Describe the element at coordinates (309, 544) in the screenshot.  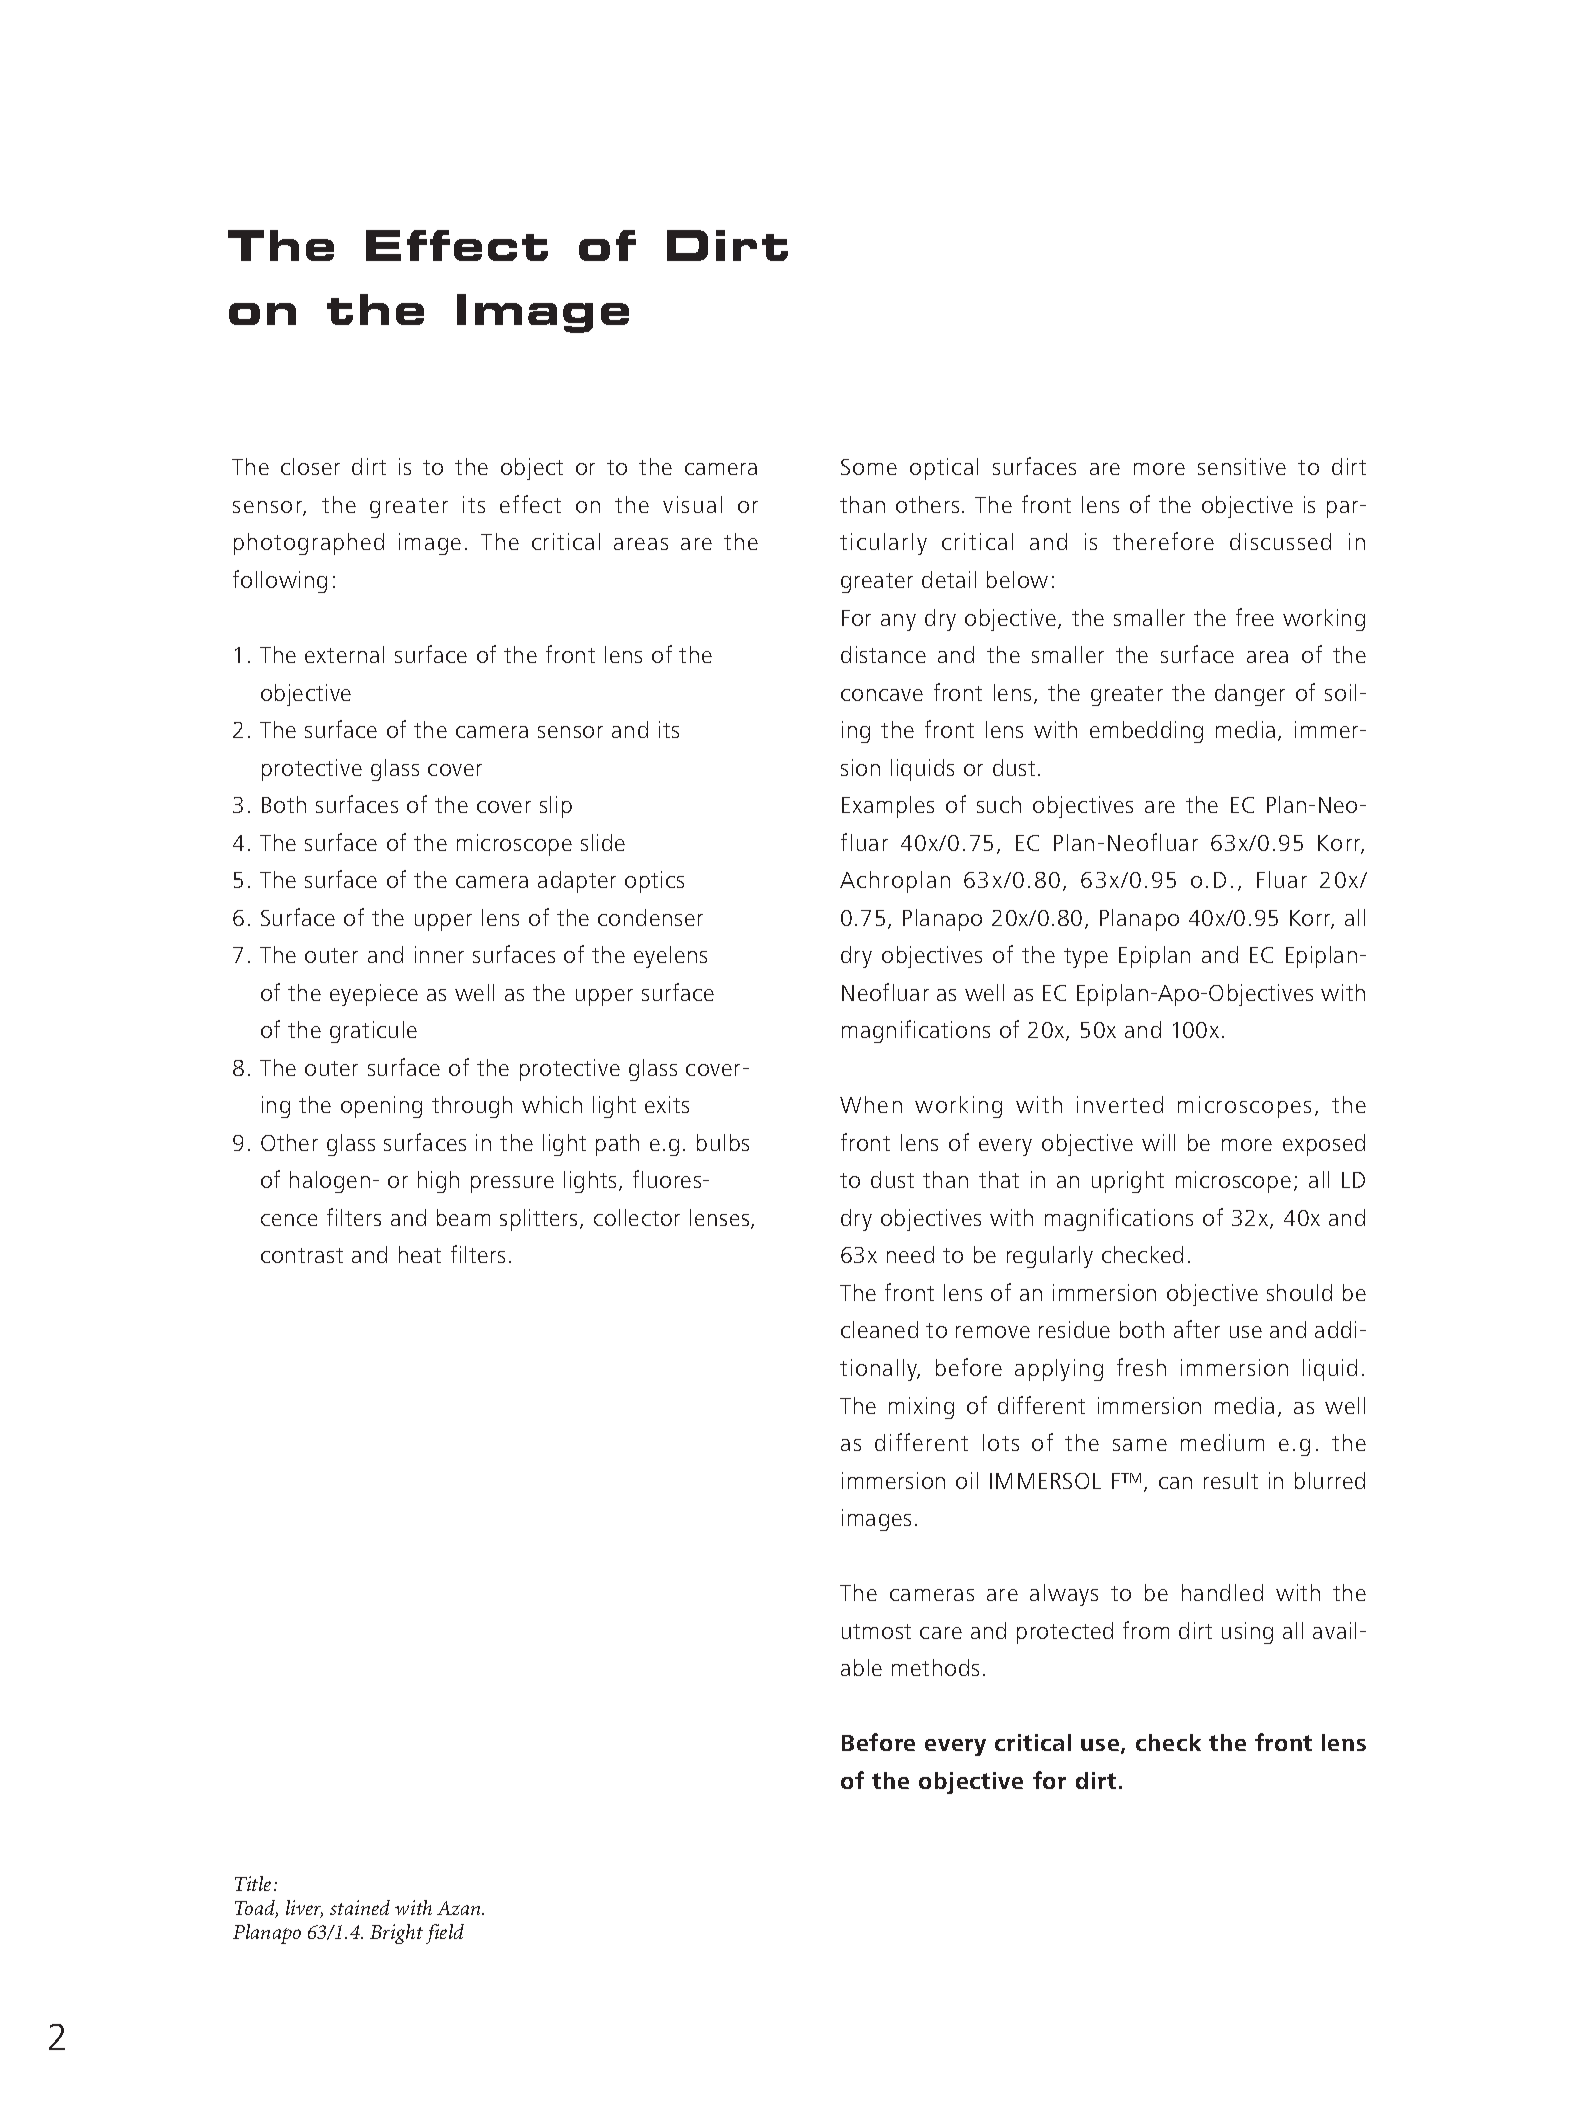
I see `photographed` at that location.
